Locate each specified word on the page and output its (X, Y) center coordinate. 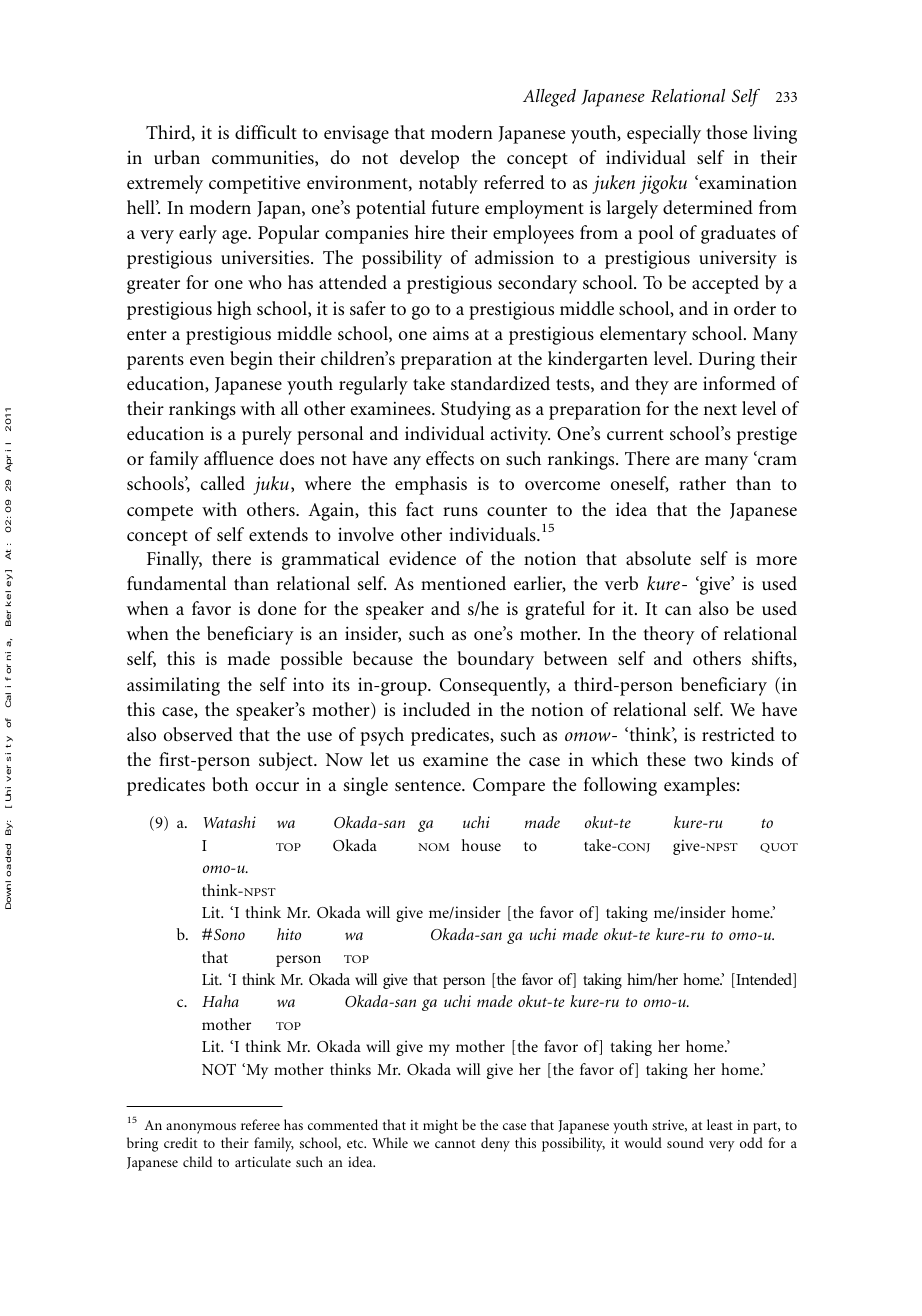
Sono (229, 934)
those (727, 132)
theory (669, 635)
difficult (266, 132)
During (727, 360)
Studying (476, 410)
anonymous (201, 1128)
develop (429, 159)
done (277, 608)
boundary (495, 660)
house (481, 845)
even (207, 360)
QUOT (779, 848)
